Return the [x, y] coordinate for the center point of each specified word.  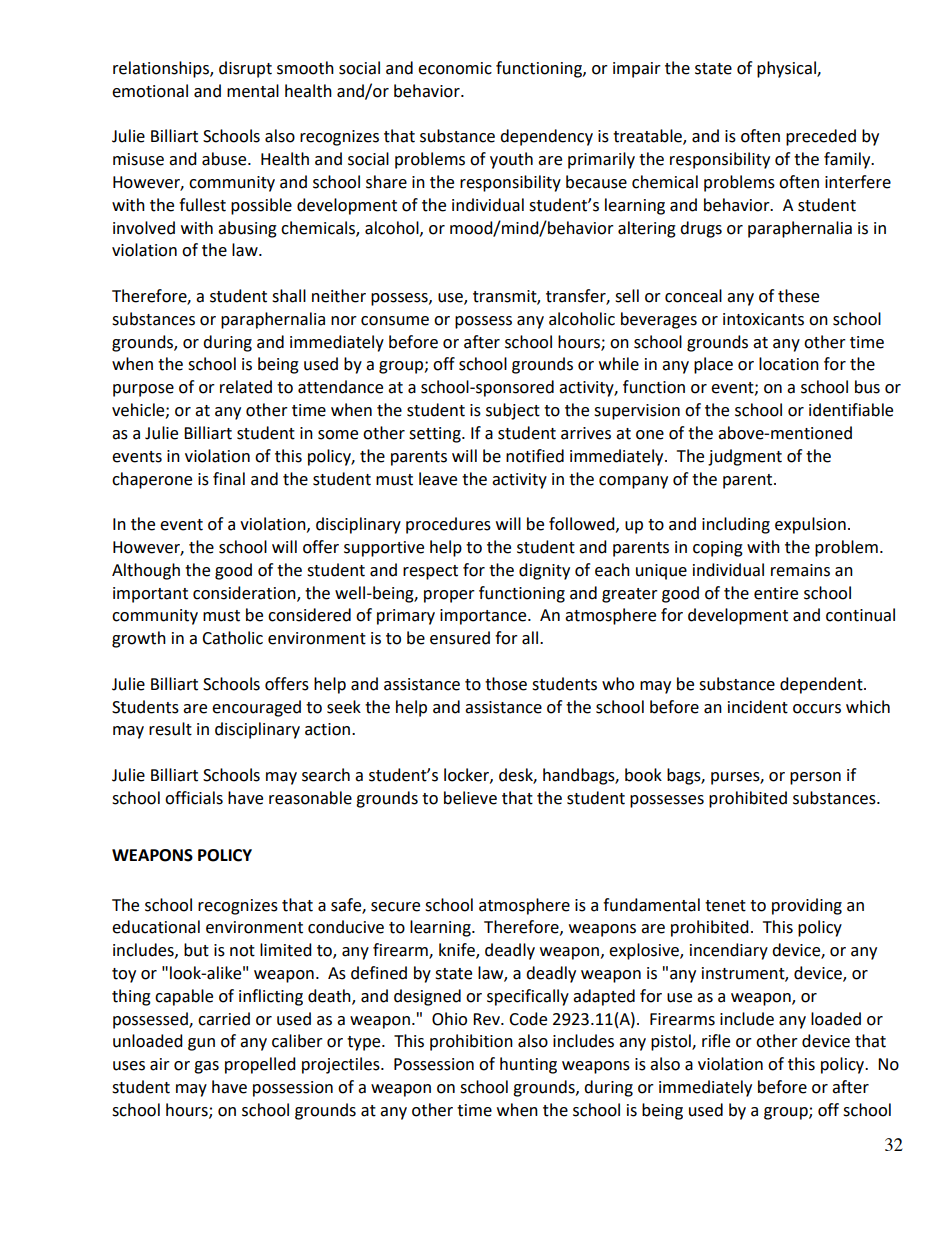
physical [787, 69]
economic [455, 68]
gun [201, 1044]
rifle [716, 1041]
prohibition [471, 1042]
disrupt [245, 69]
